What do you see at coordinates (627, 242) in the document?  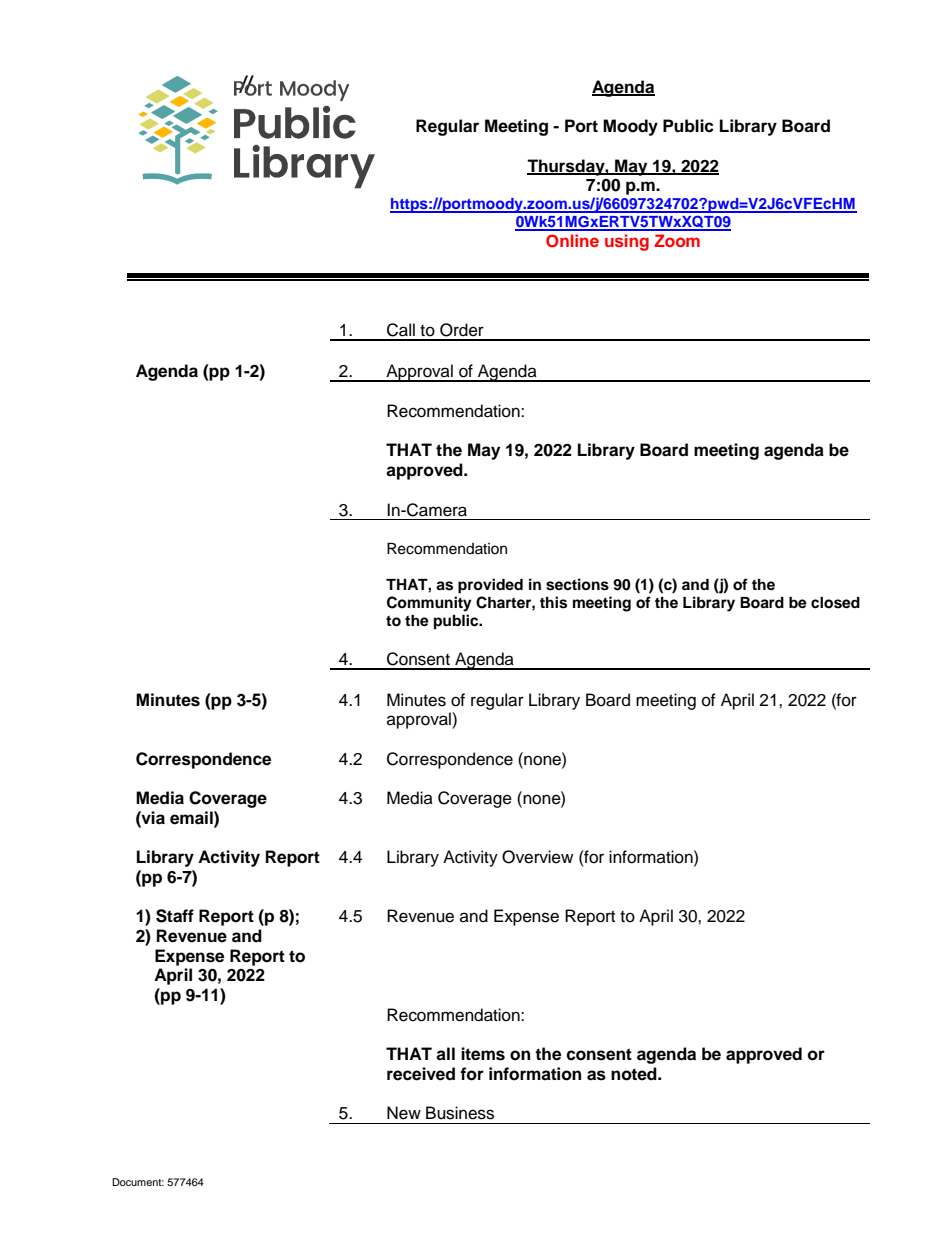 I see `using` at bounding box center [627, 242].
